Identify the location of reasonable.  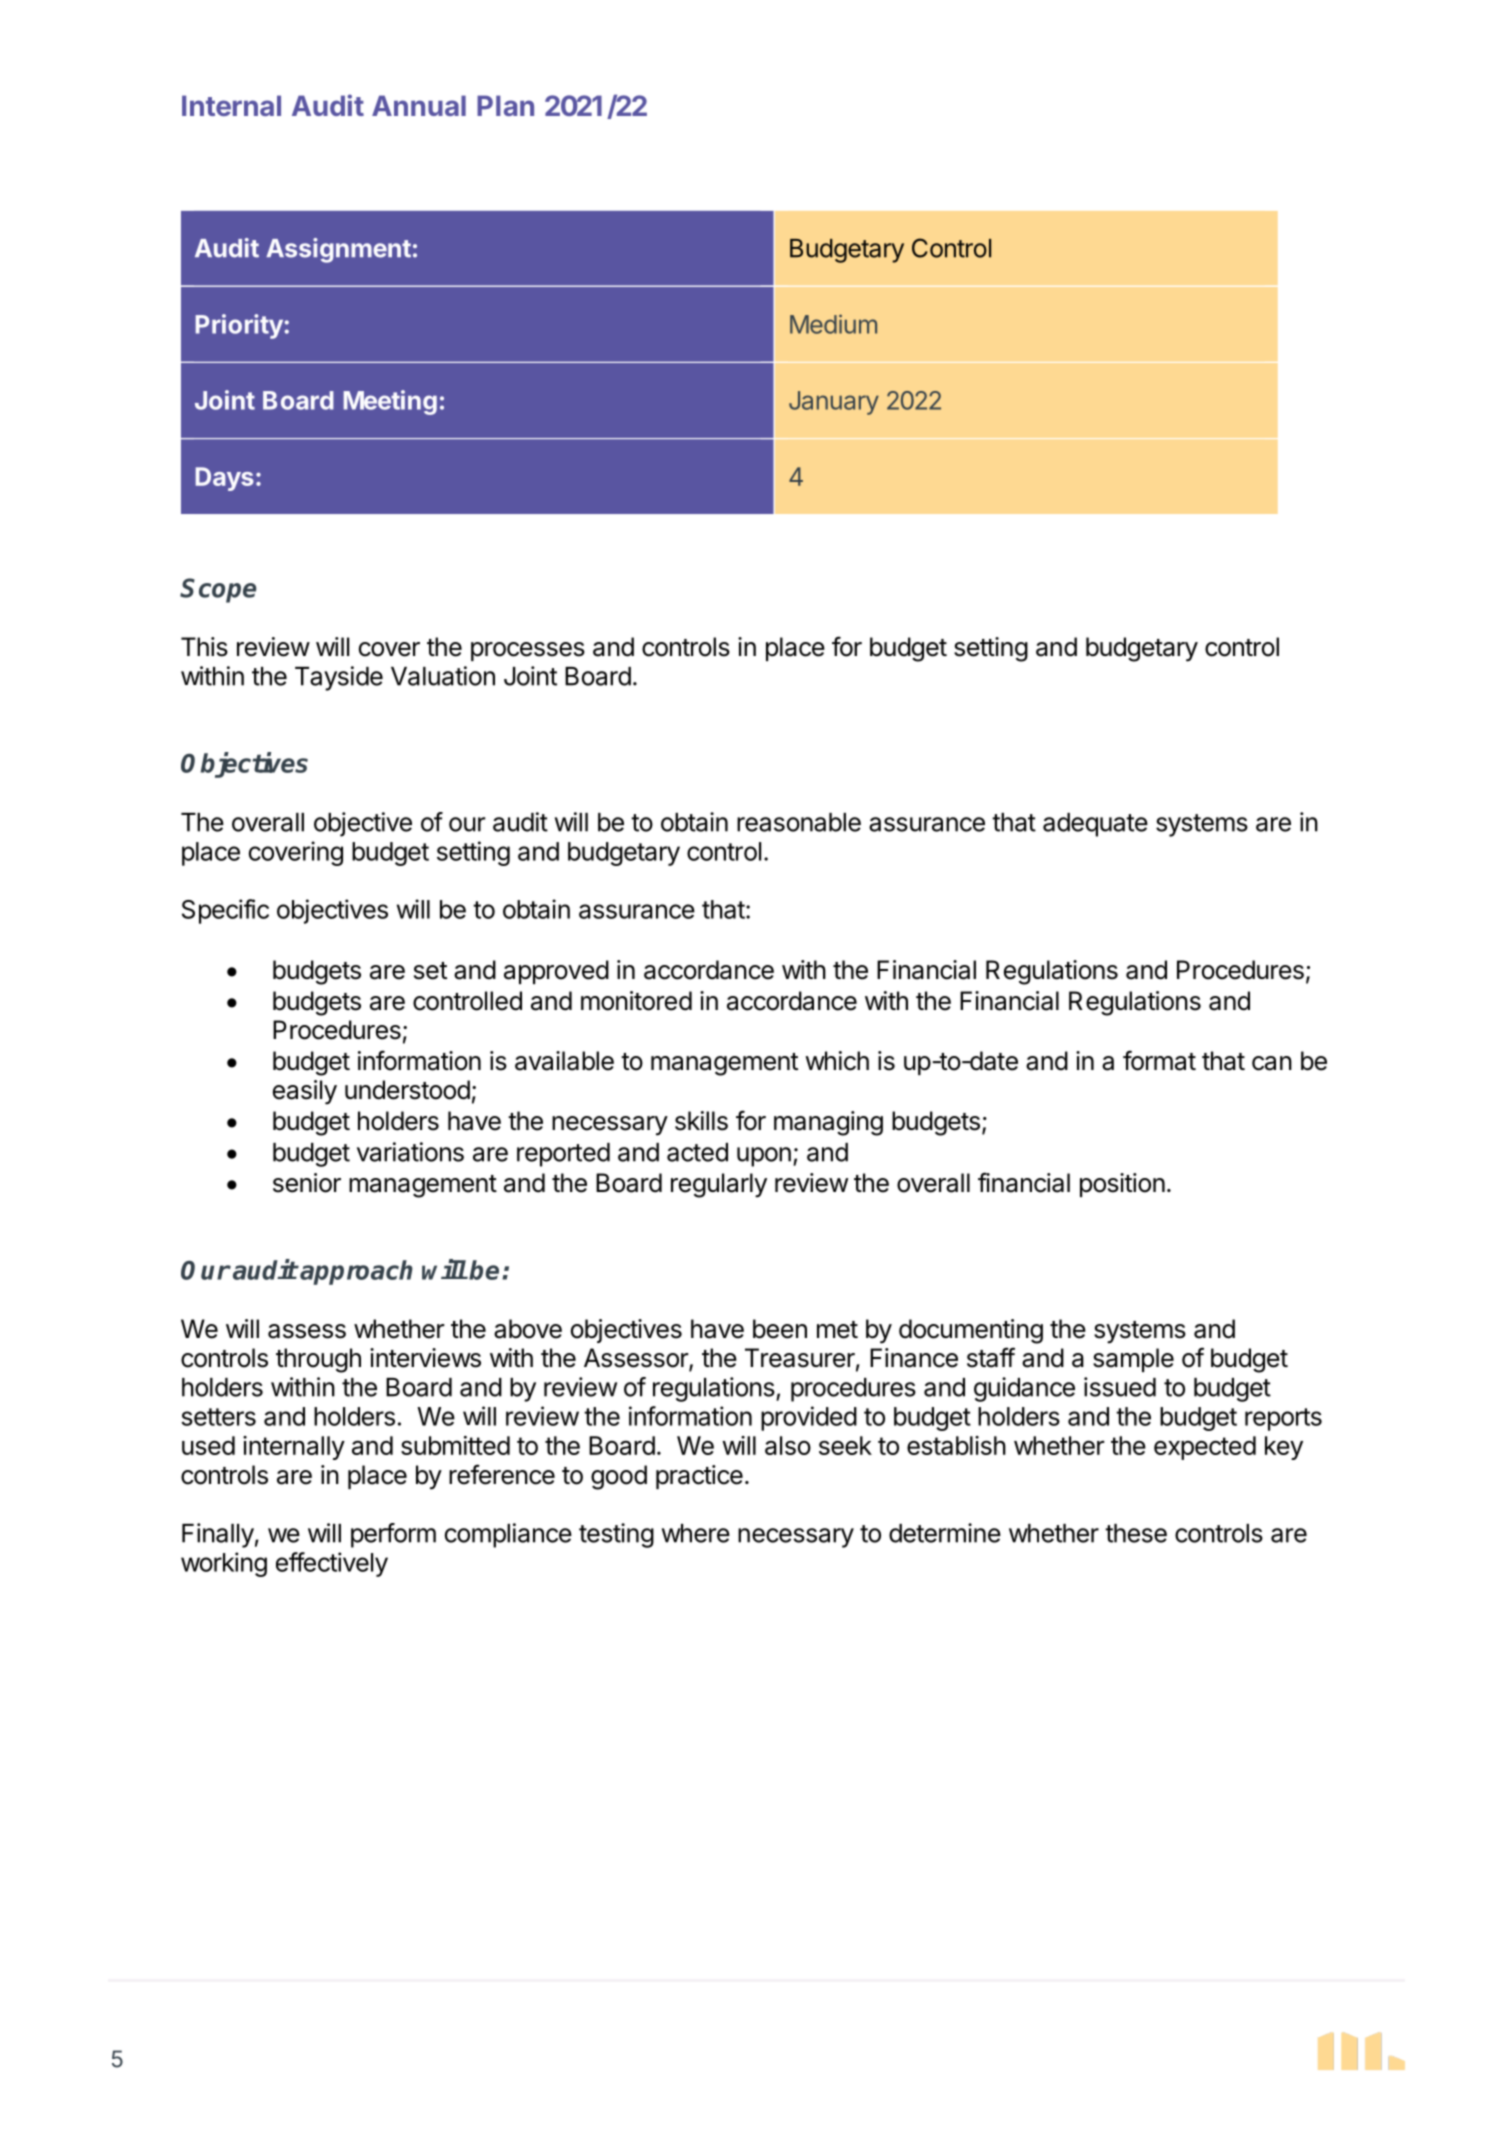
(799, 822).
